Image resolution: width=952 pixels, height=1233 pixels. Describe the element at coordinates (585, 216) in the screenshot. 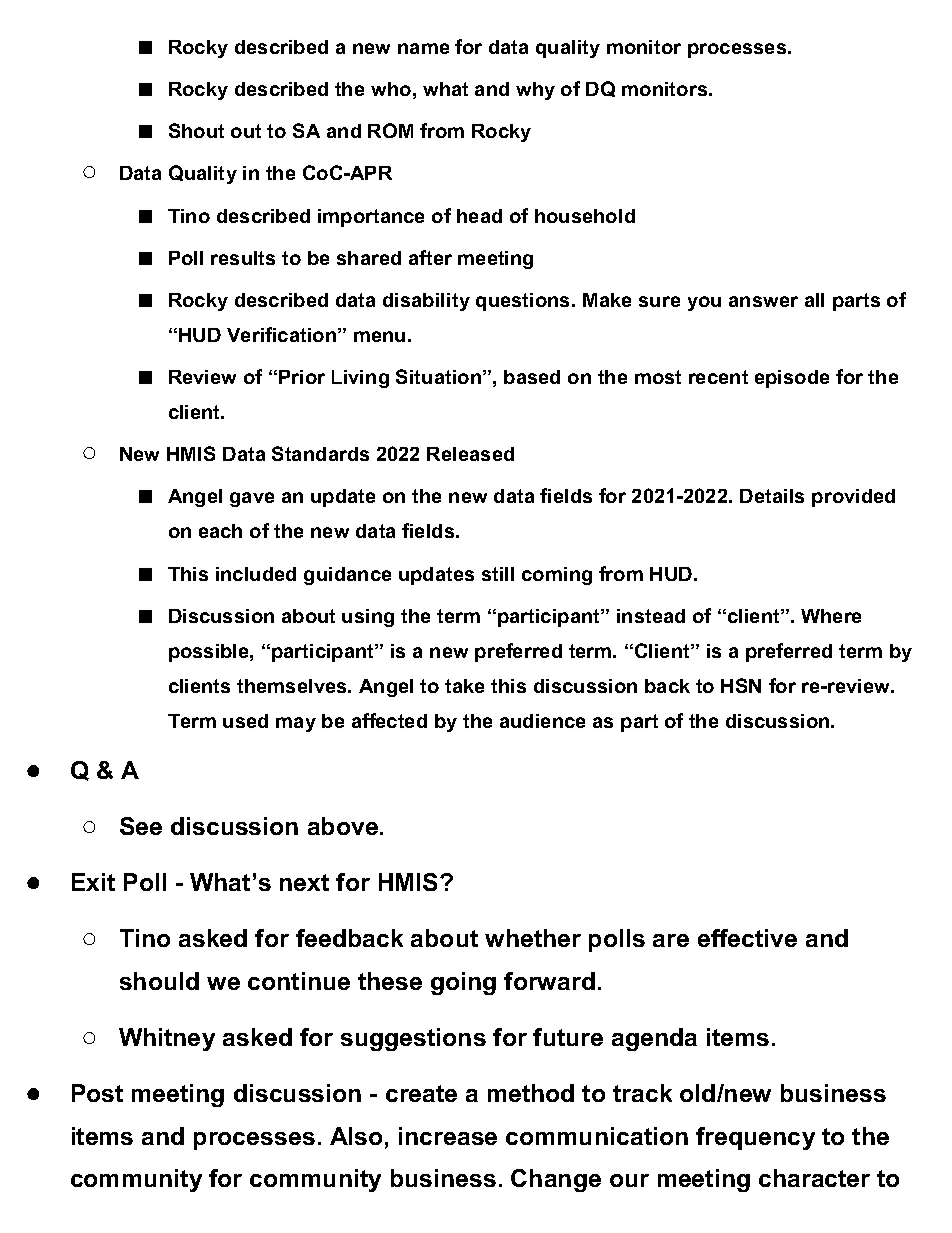

I see `household` at that location.
